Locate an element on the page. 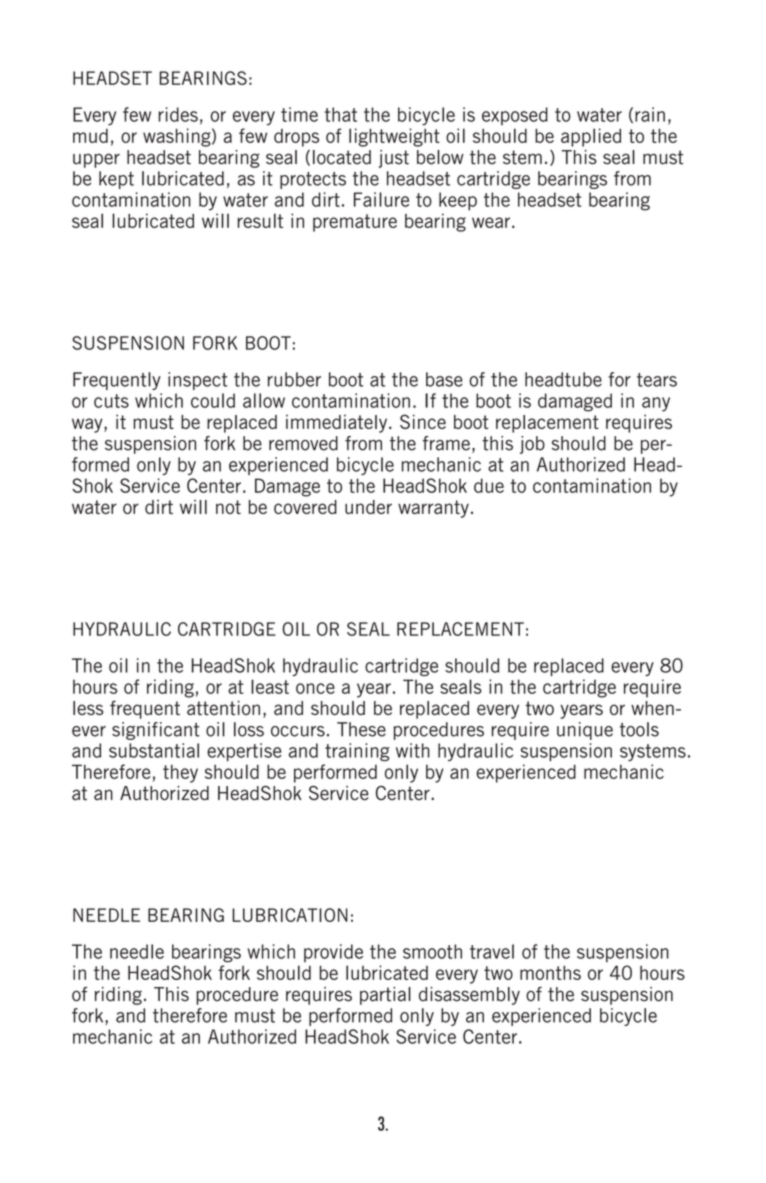 This document has width=766, height=1183. lightweight is located at coordinates (394, 137).
